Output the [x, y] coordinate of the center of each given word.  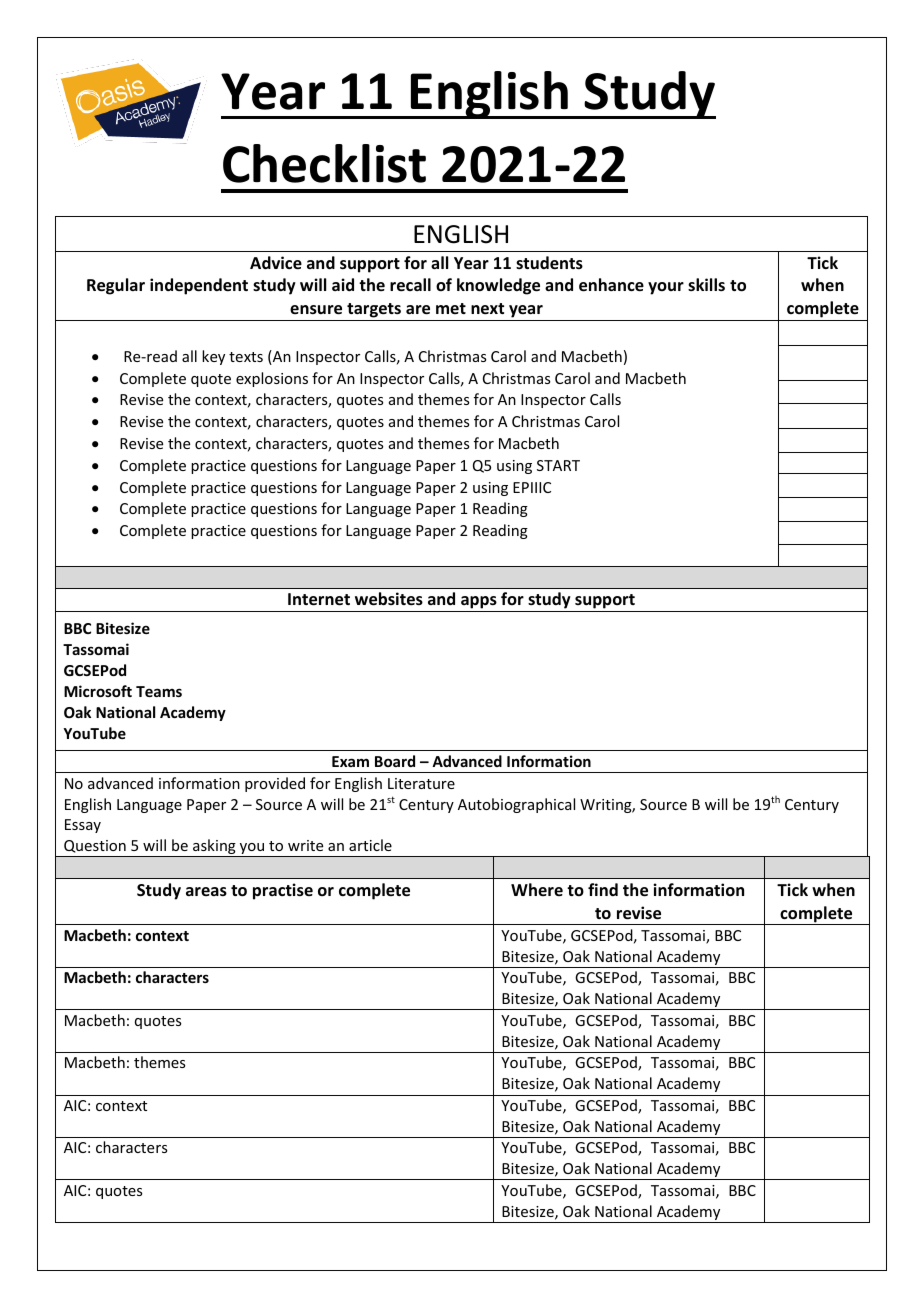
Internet [319, 599]
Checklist [324, 163]
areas [206, 892]
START [558, 465]
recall [410, 285]
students [549, 263]
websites [389, 599]
